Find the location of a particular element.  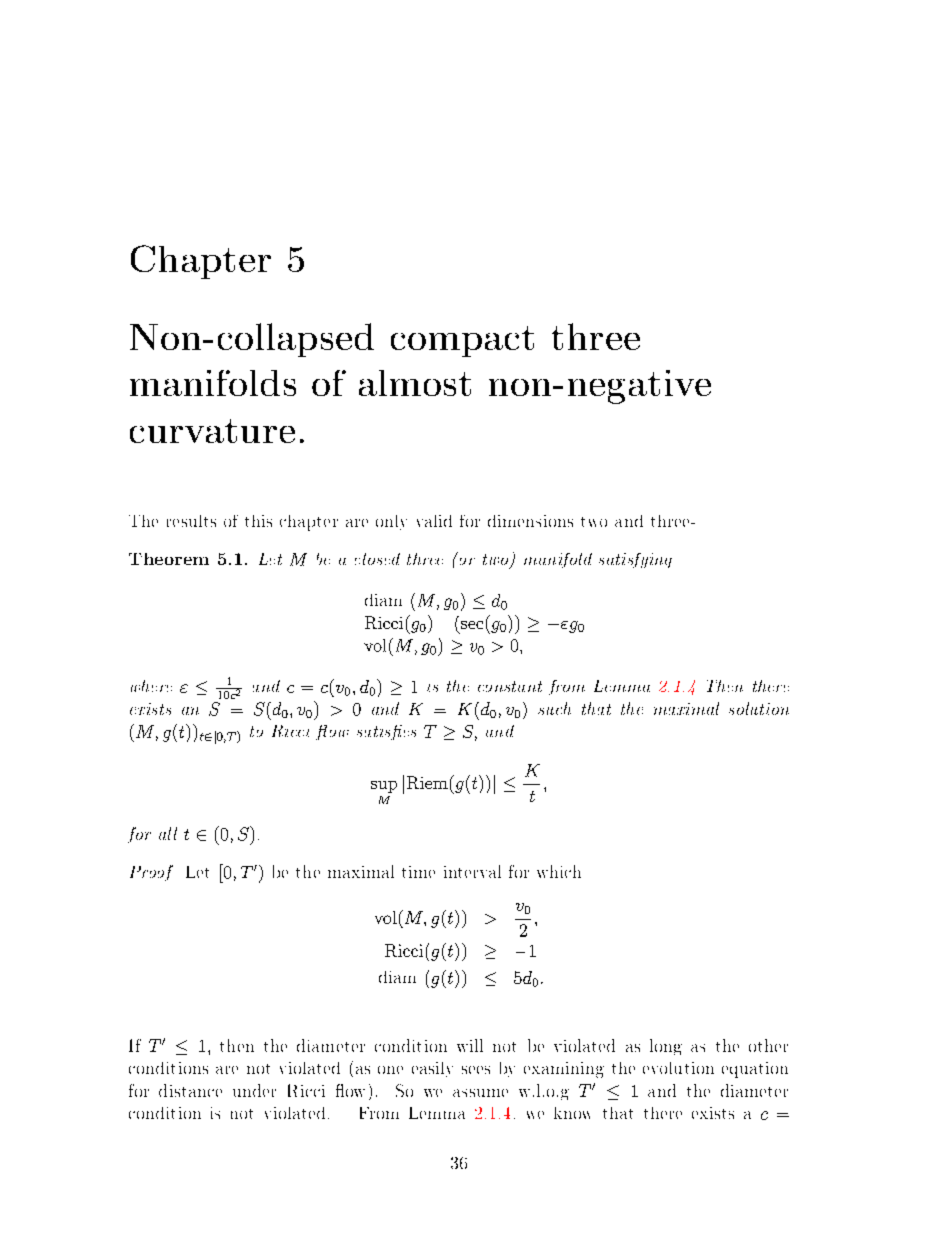

this is located at coordinates (258, 521).
